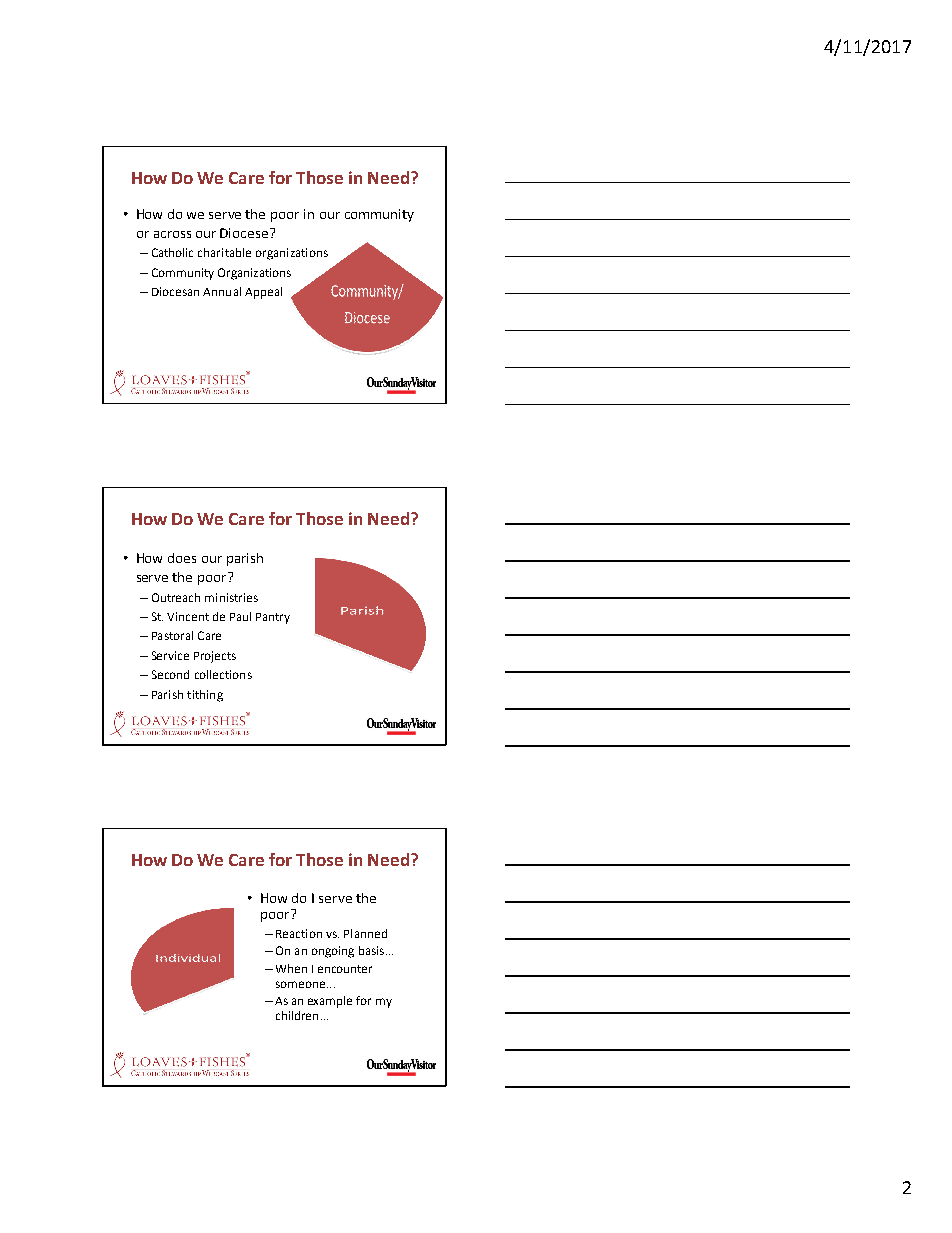  I want to click on Appeal, so click(263, 293).
